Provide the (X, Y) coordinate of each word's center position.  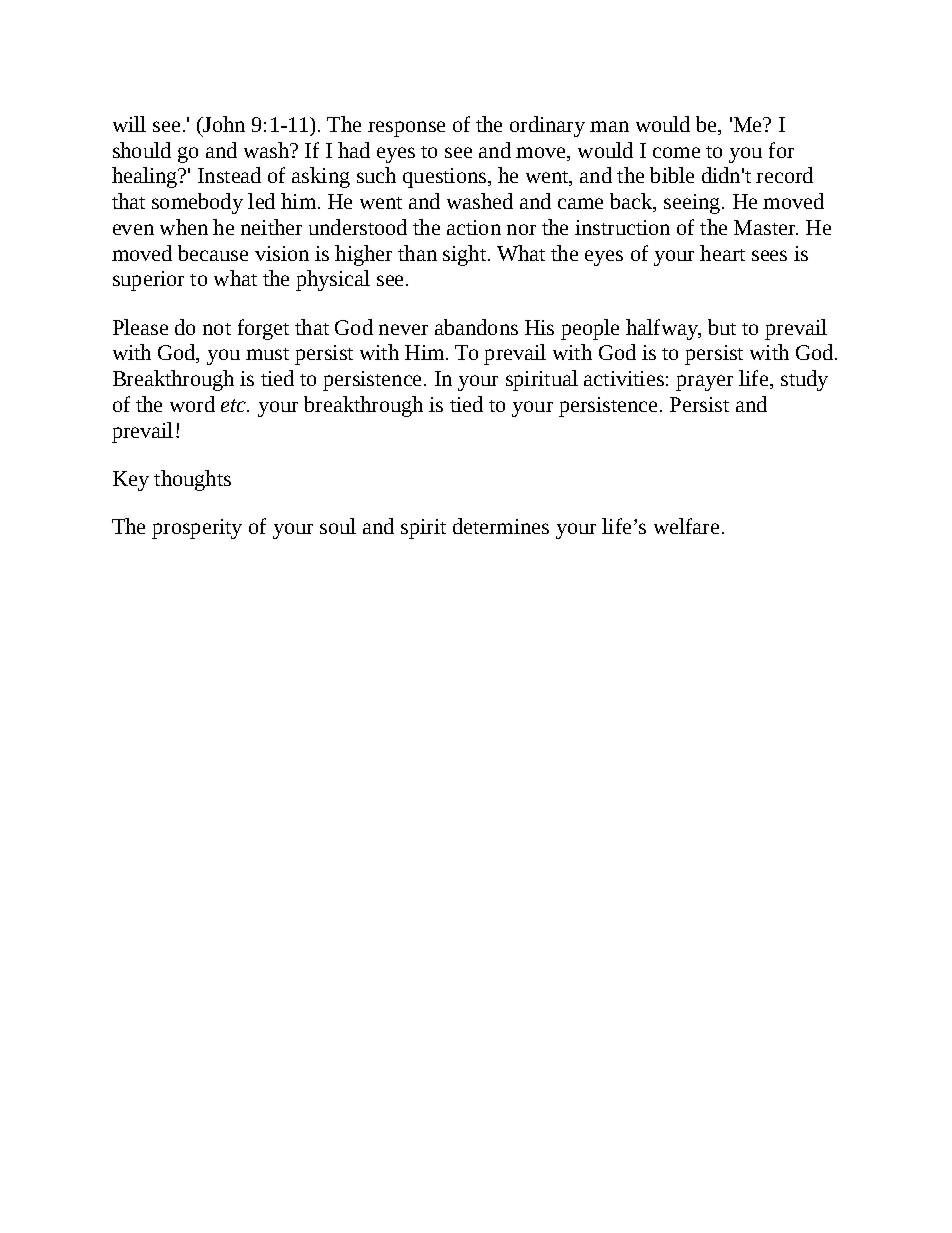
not (217, 329)
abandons (476, 327)
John (223, 124)
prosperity (197, 529)
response (406, 129)
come (676, 152)
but (722, 327)
